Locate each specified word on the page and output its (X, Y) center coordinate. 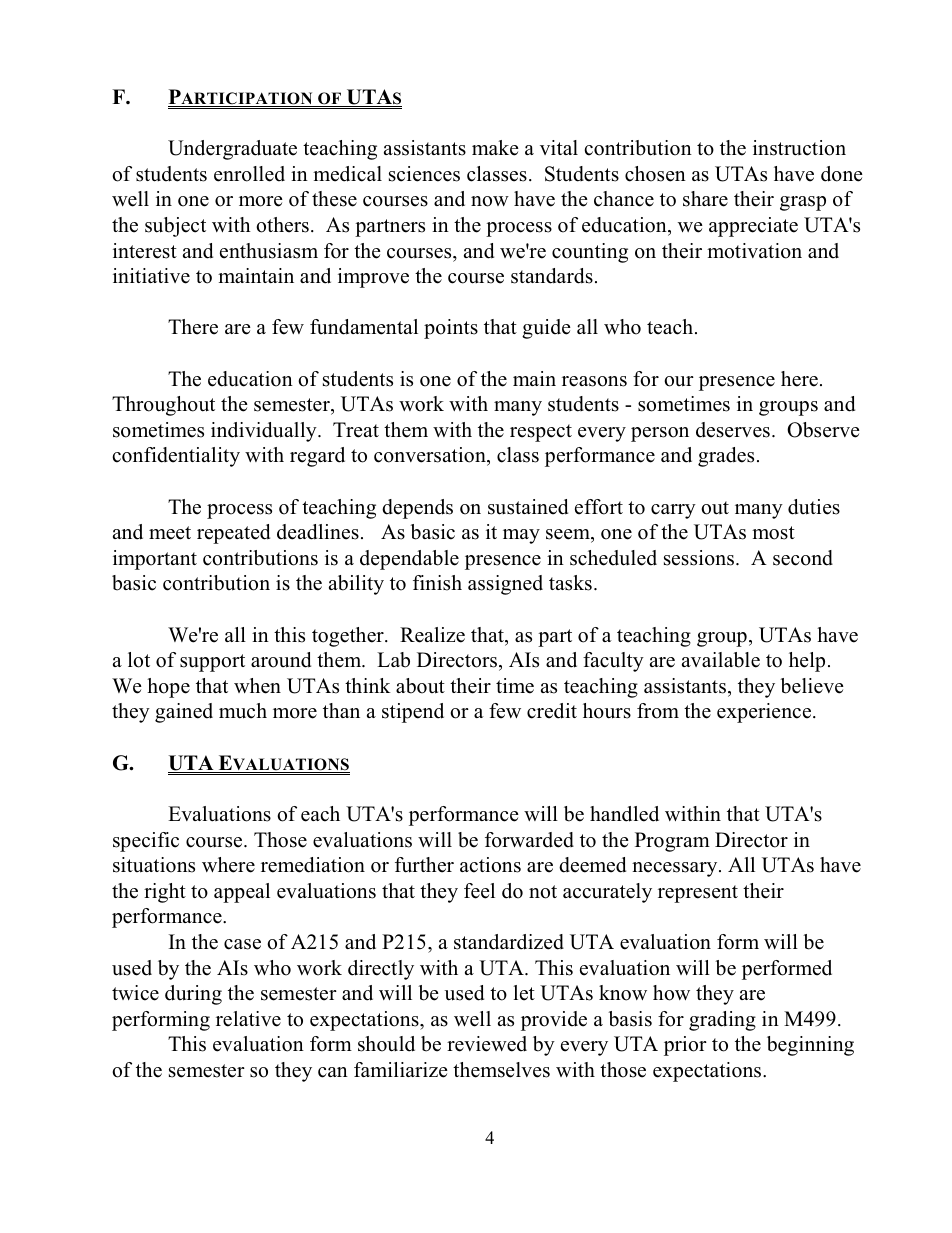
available (721, 660)
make (495, 148)
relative (248, 1019)
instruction (799, 148)
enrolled (249, 174)
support (212, 663)
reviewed (487, 1044)
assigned (505, 585)
